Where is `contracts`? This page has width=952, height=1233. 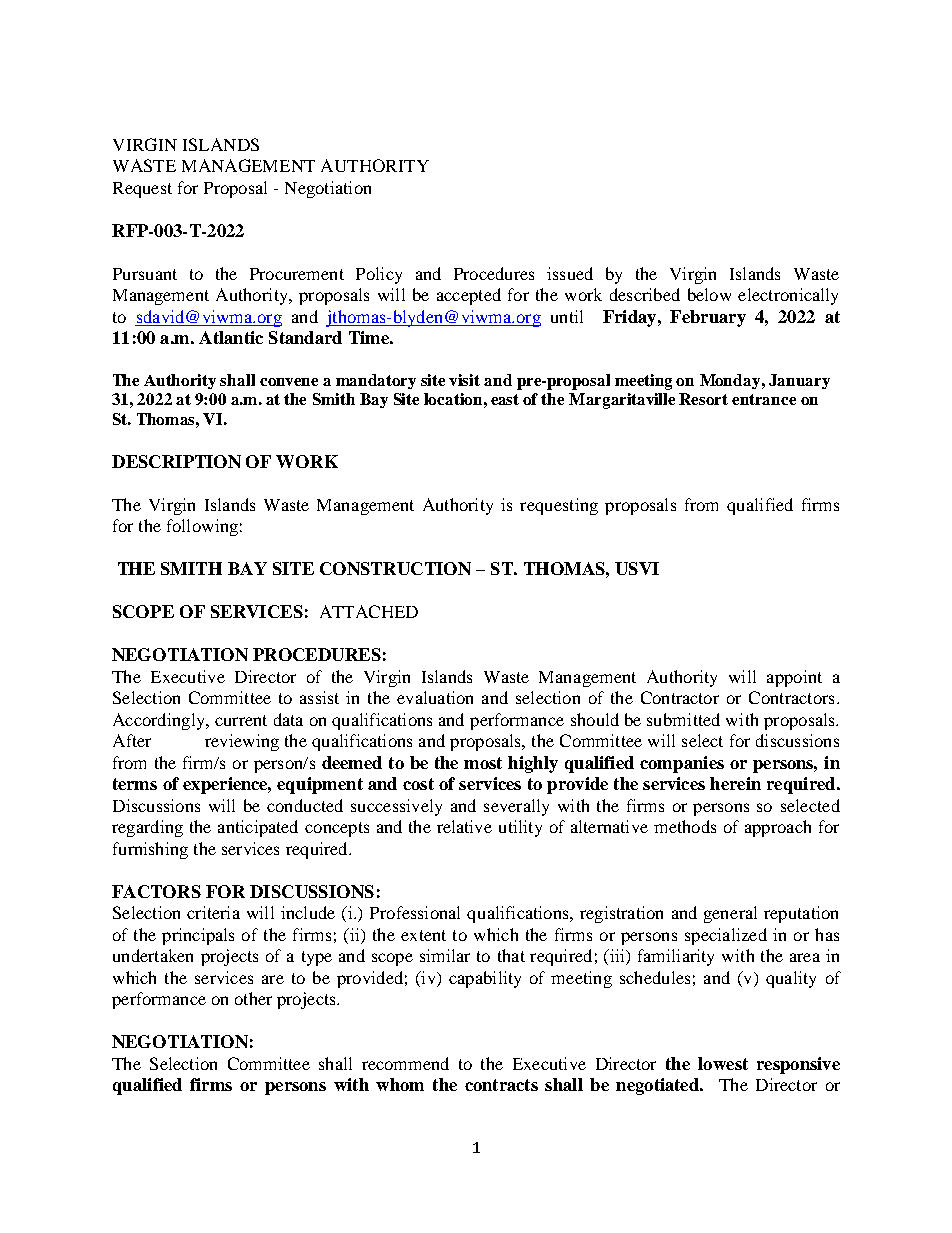
contracts is located at coordinates (501, 1085).
